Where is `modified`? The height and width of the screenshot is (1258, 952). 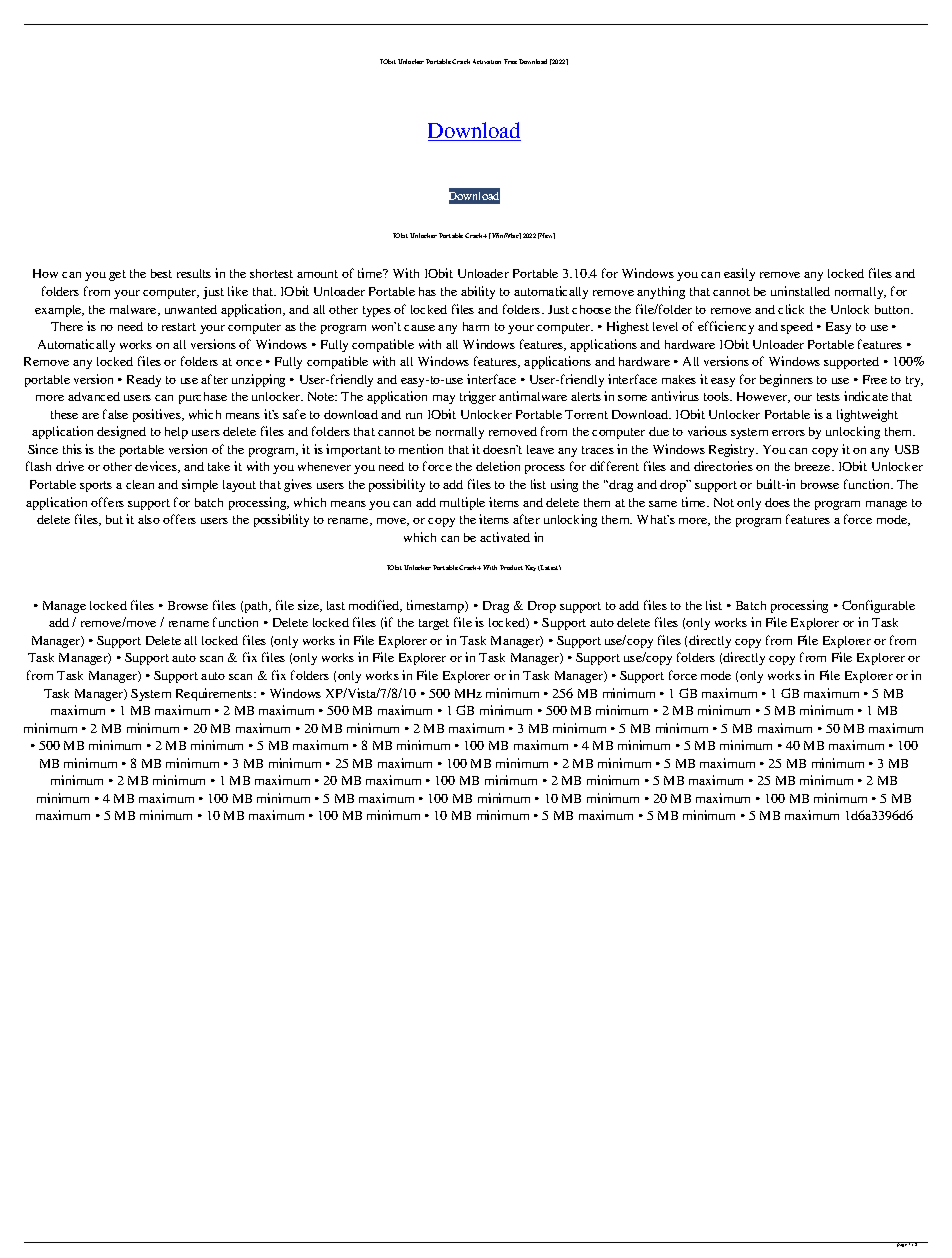
modified is located at coordinates (375, 606).
